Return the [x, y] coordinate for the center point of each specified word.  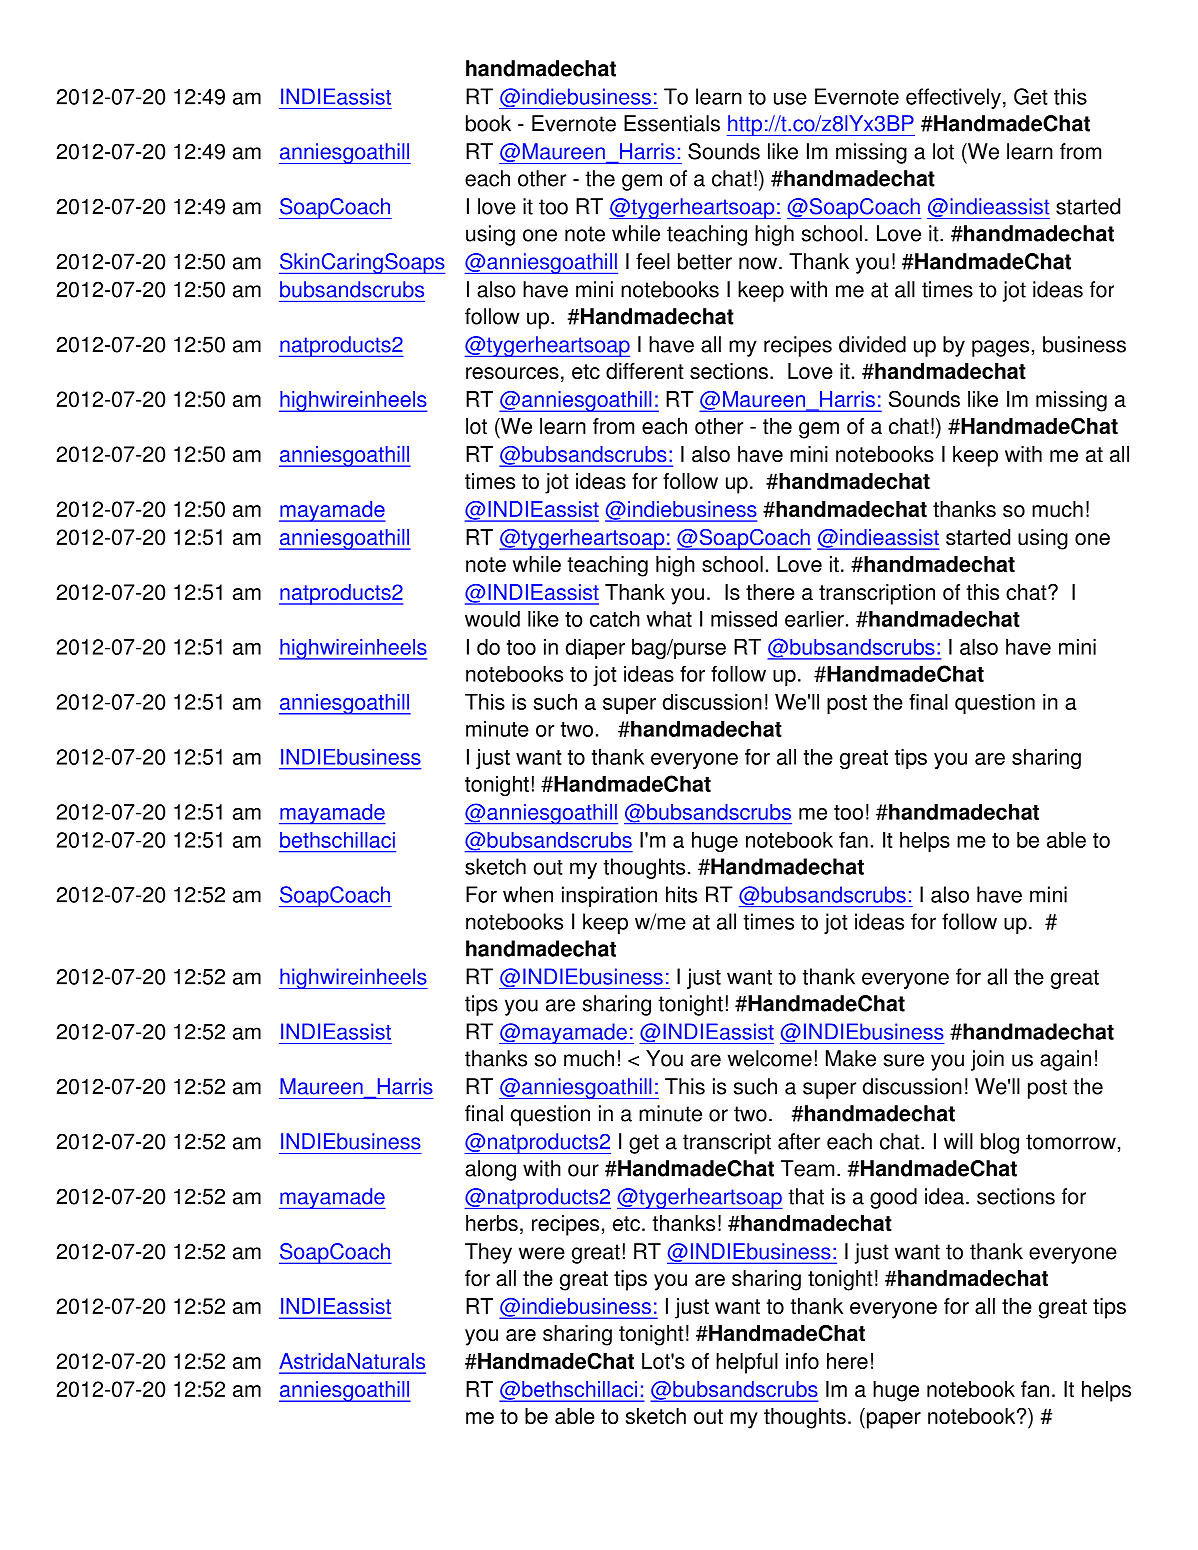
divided [872, 344]
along [490, 1170]
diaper [595, 648]
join [987, 1060]
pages [1000, 348]
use [790, 98]
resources [512, 373]
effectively [953, 98]
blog [1000, 1143]
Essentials [672, 123]
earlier [814, 619]
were [542, 1253]
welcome [770, 1058]
